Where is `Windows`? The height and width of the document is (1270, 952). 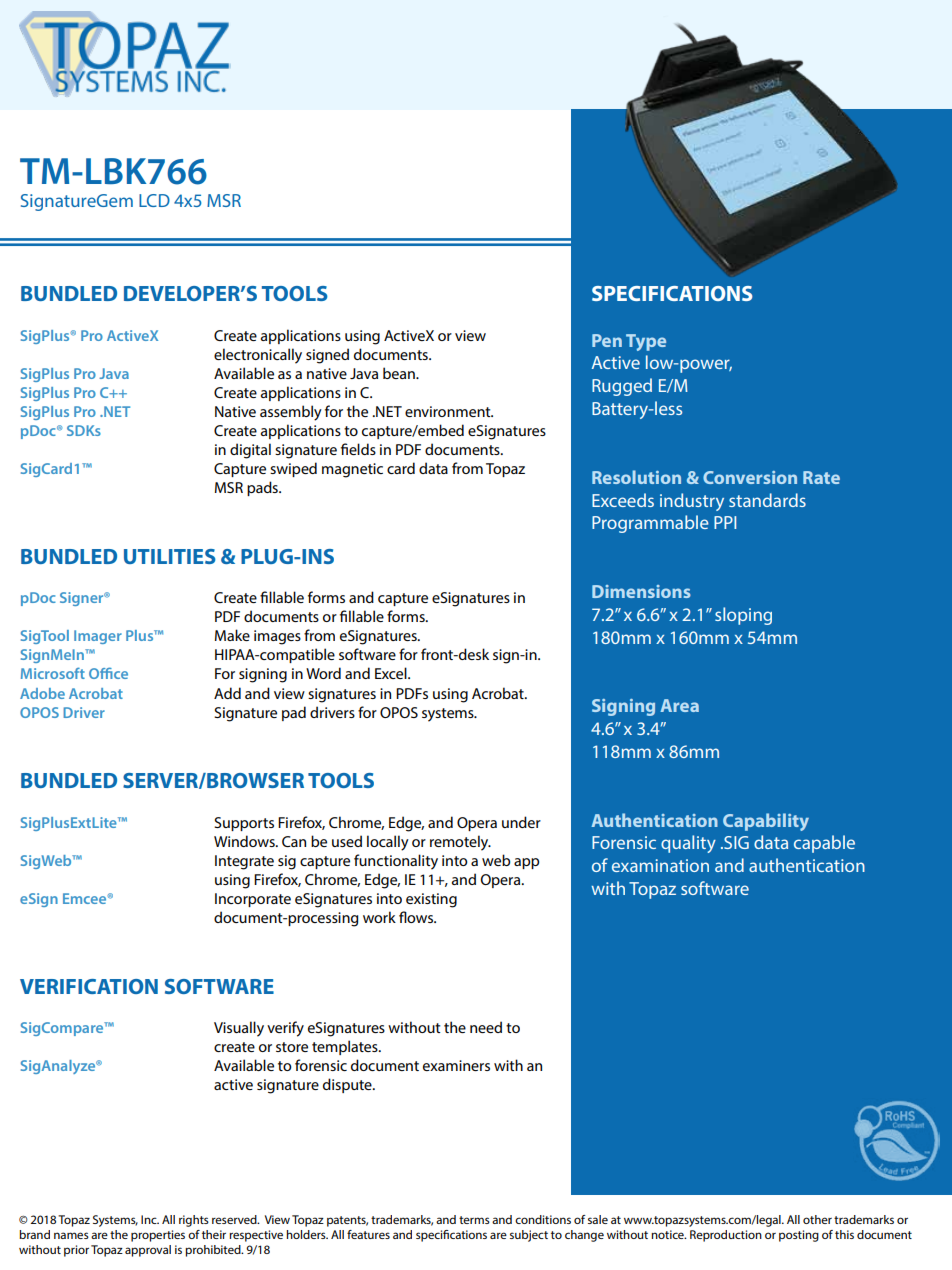
Windows is located at coordinates (245, 841).
